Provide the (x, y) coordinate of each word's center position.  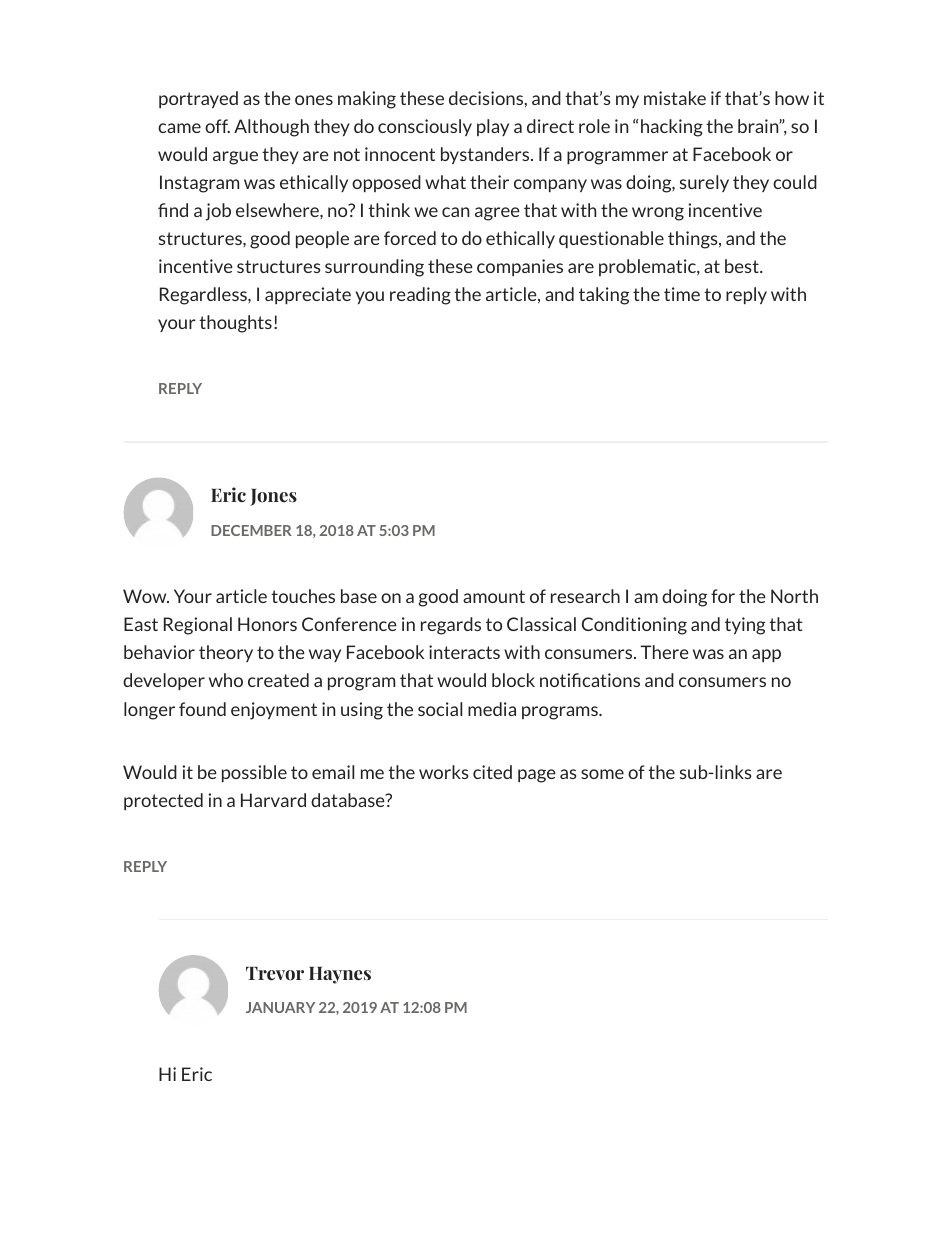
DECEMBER (251, 530)
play (493, 127)
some (602, 774)
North (794, 596)
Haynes (340, 975)
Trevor (275, 974)
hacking (672, 128)
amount (494, 596)
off (217, 126)
